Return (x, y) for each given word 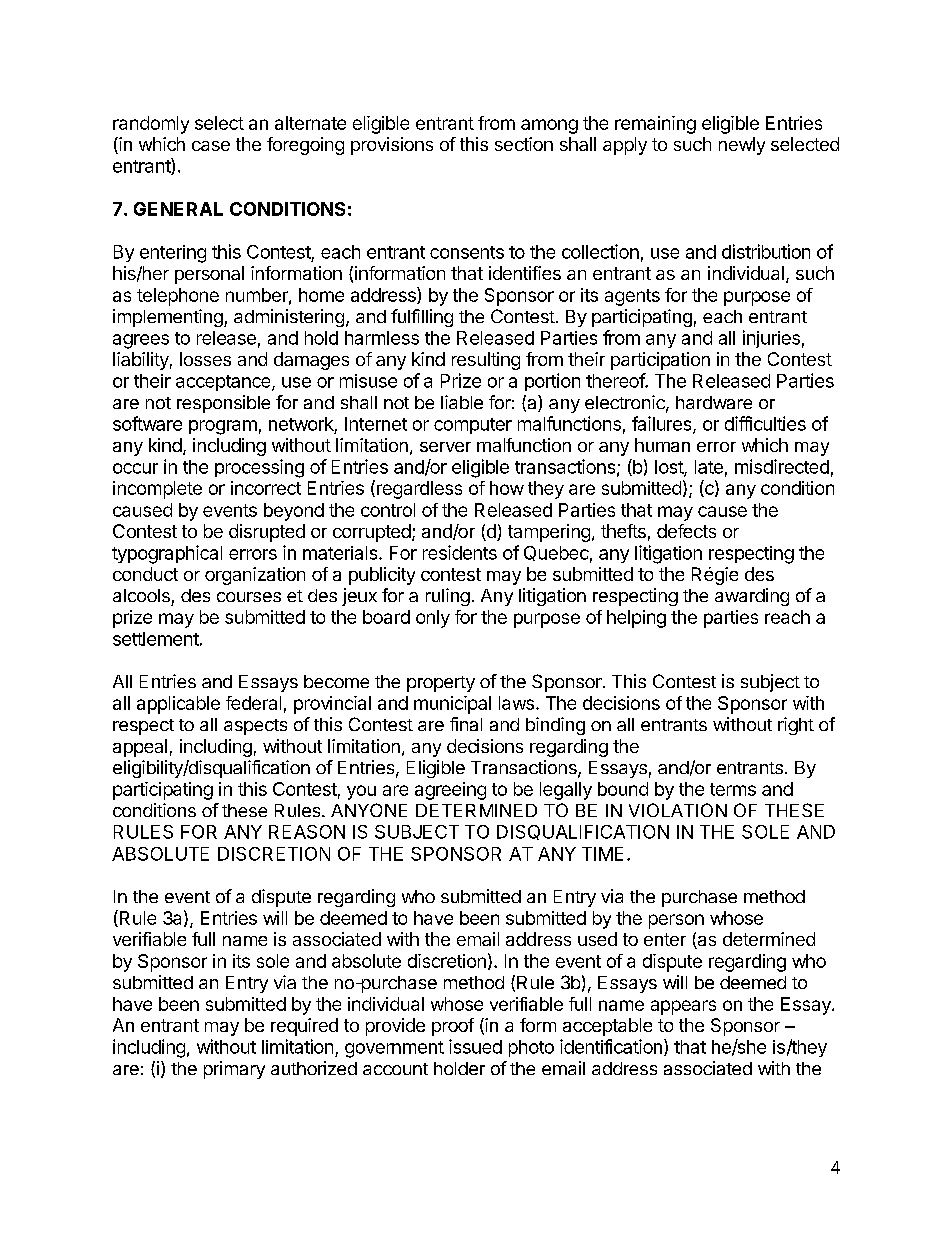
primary (234, 1070)
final (466, 724)
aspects (255, 727)
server (445, 447)
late (709, 467)
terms (733, 789)
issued (475, 1046)
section (524, 144)
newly (742, 146)
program (223, 427)
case (211, 146)
